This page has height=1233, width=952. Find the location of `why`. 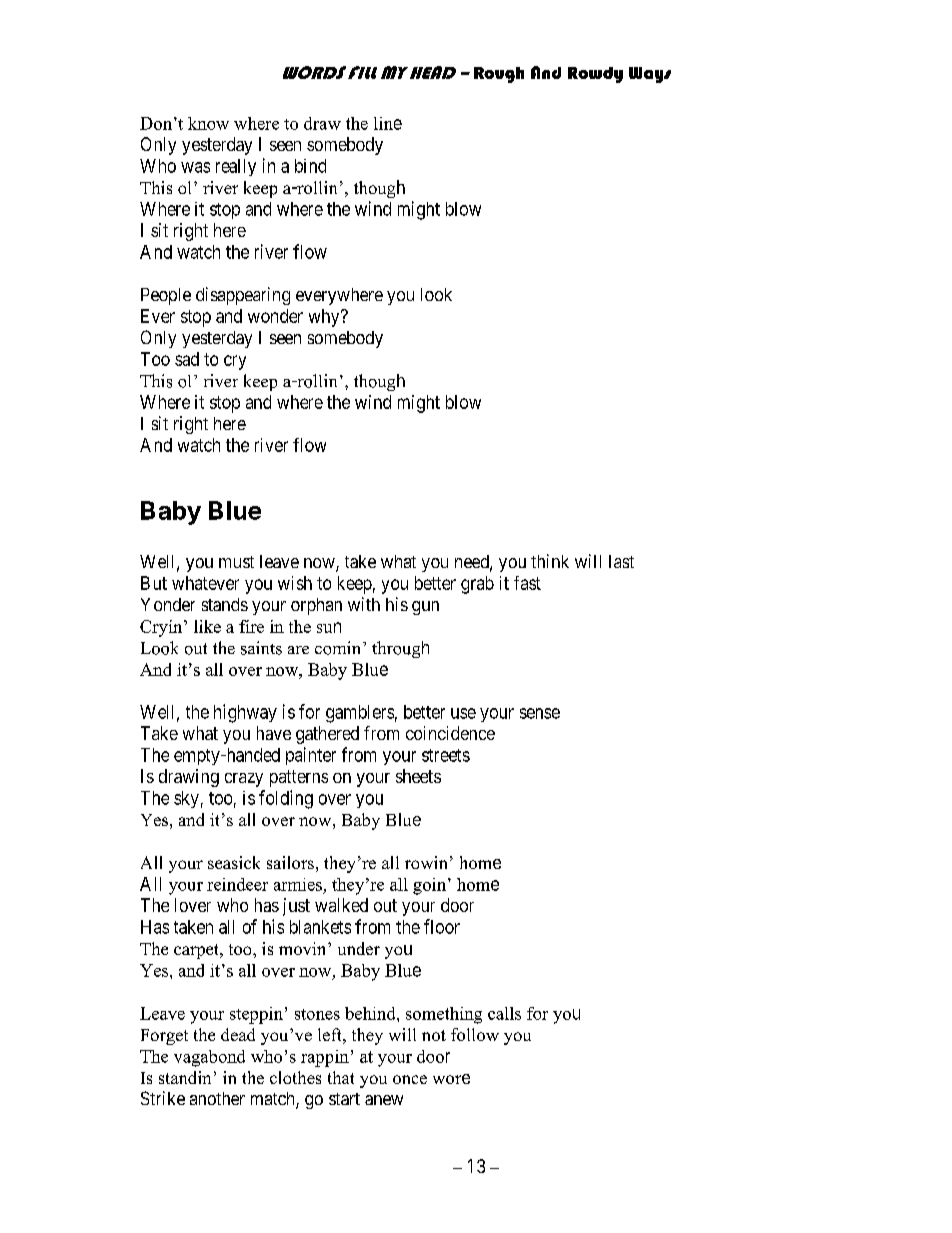

why is located at coordinates (325, 318).
